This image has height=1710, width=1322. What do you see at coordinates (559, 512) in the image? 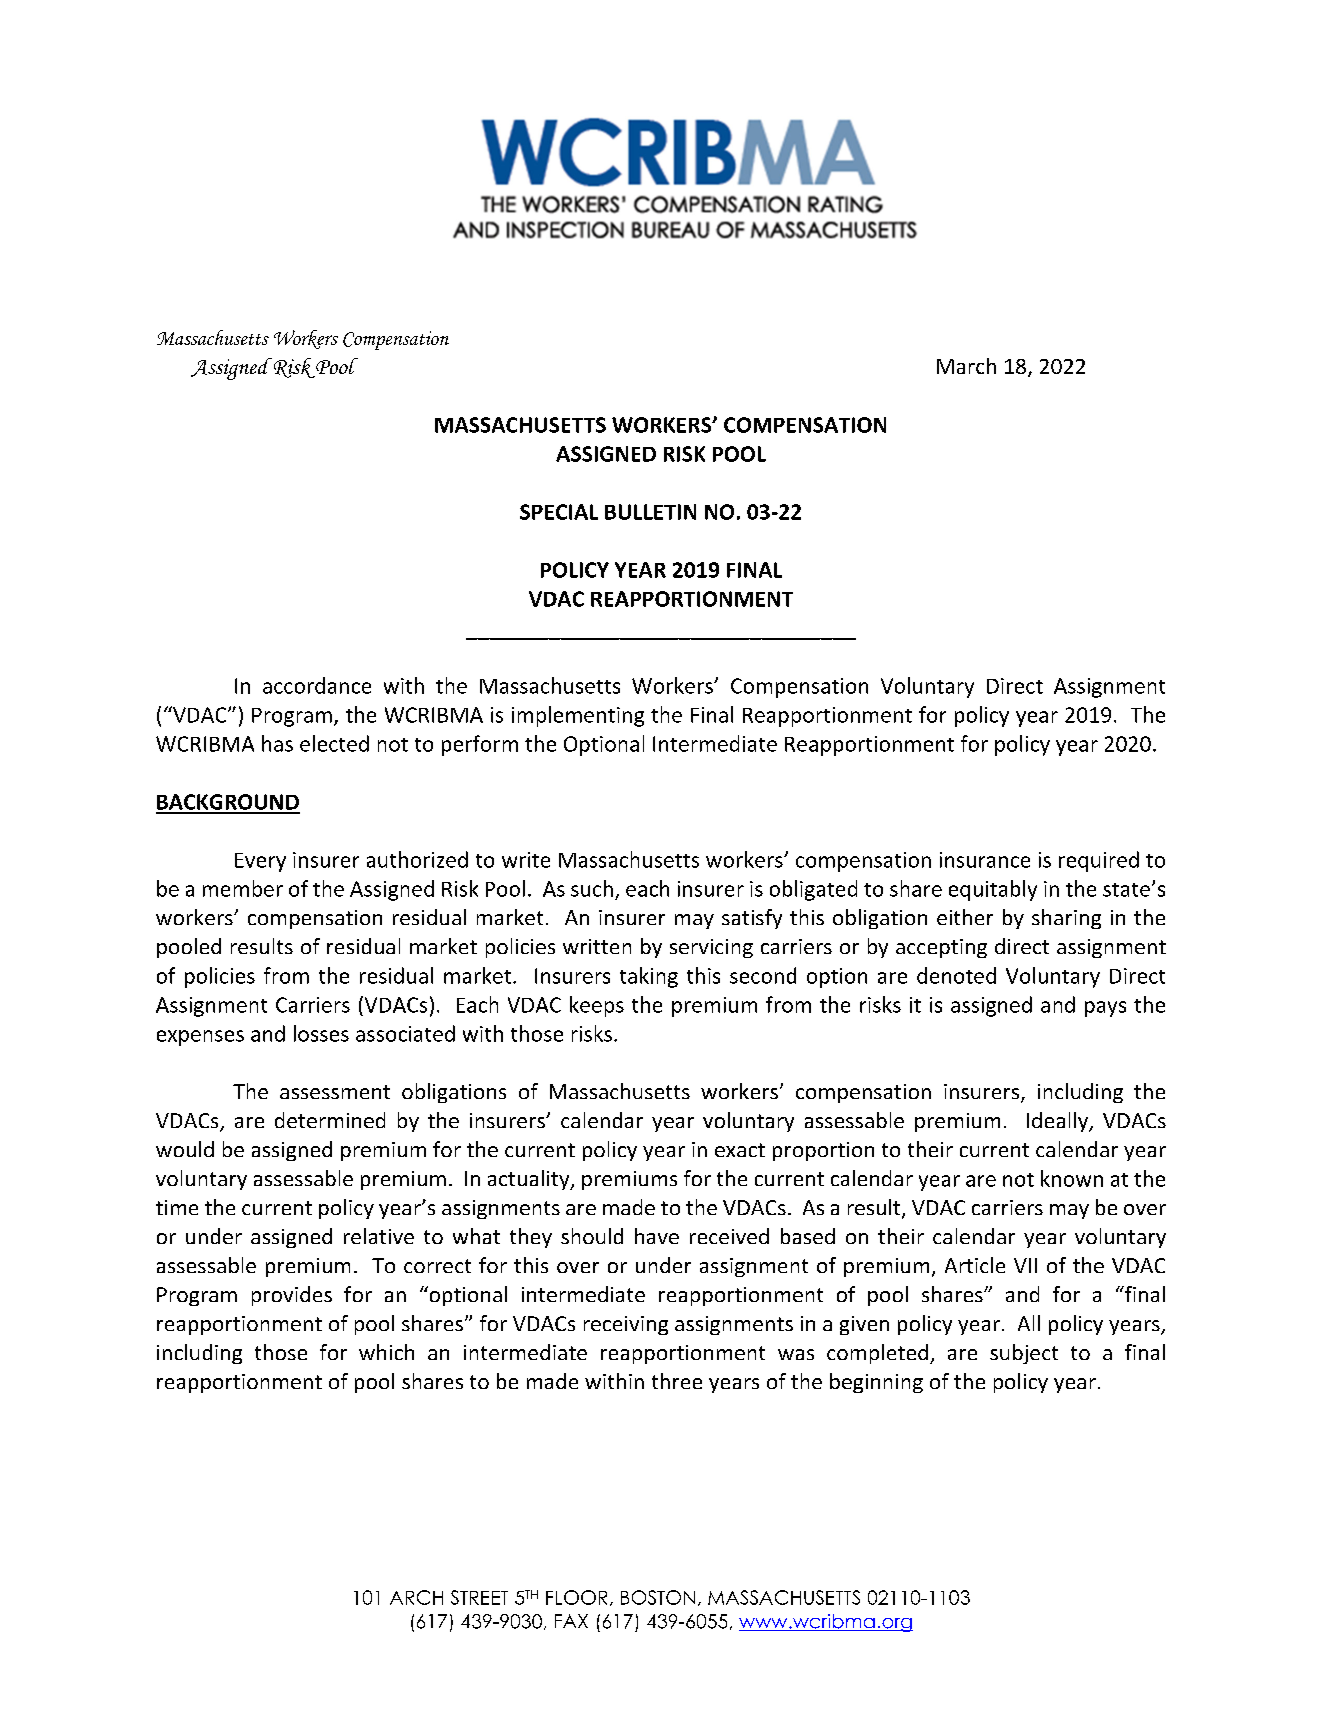
I see `SPECIAL` at bounding box center [559, 512].
